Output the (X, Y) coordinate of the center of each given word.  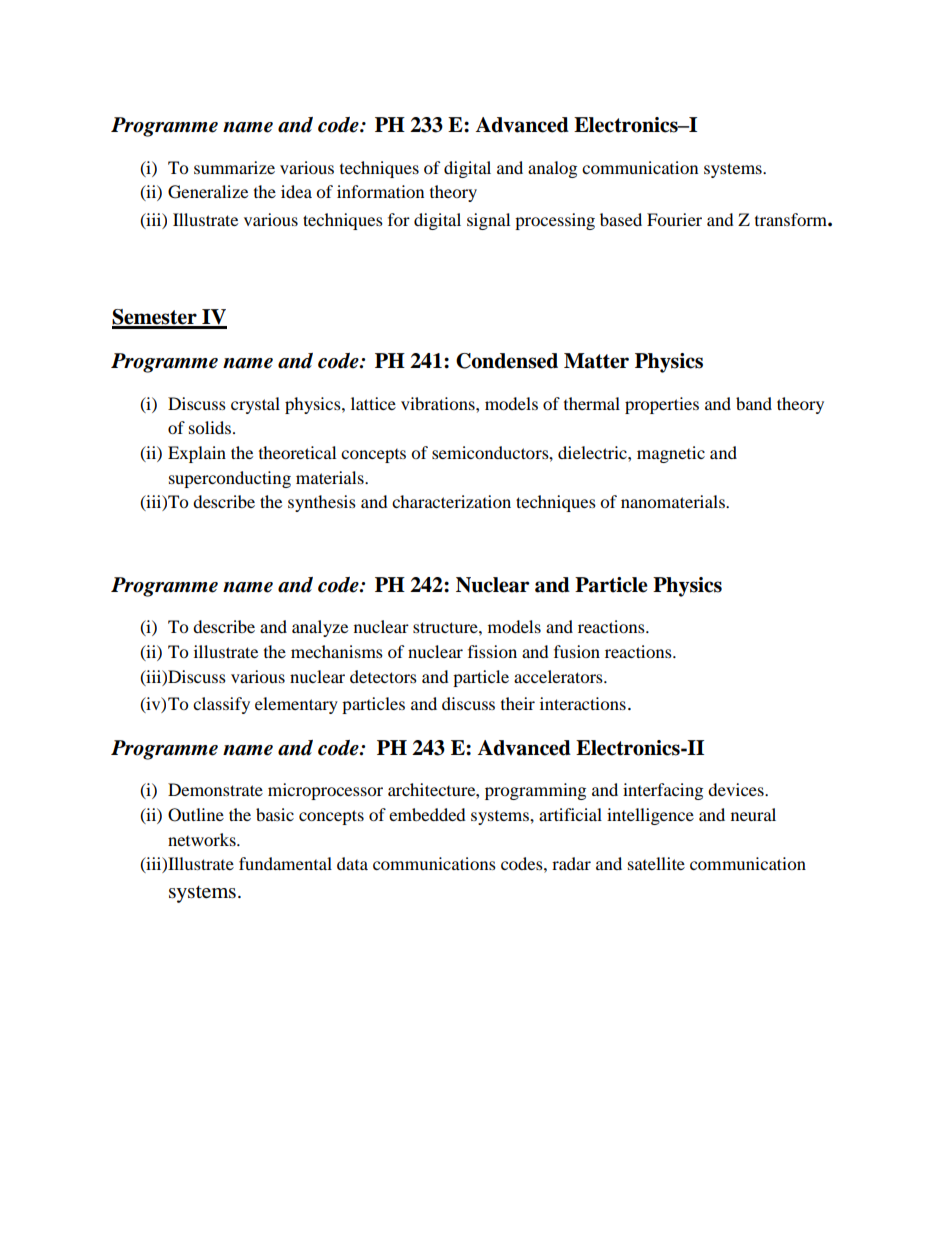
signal (488, 221)
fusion (577, 651)
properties (662, 405)
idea (296, 191)
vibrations (439, 403)
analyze (320, 628)
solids (210, 427)
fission (492, 651)
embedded (427, 814)
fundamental (285, 863)
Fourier (674, 219)
